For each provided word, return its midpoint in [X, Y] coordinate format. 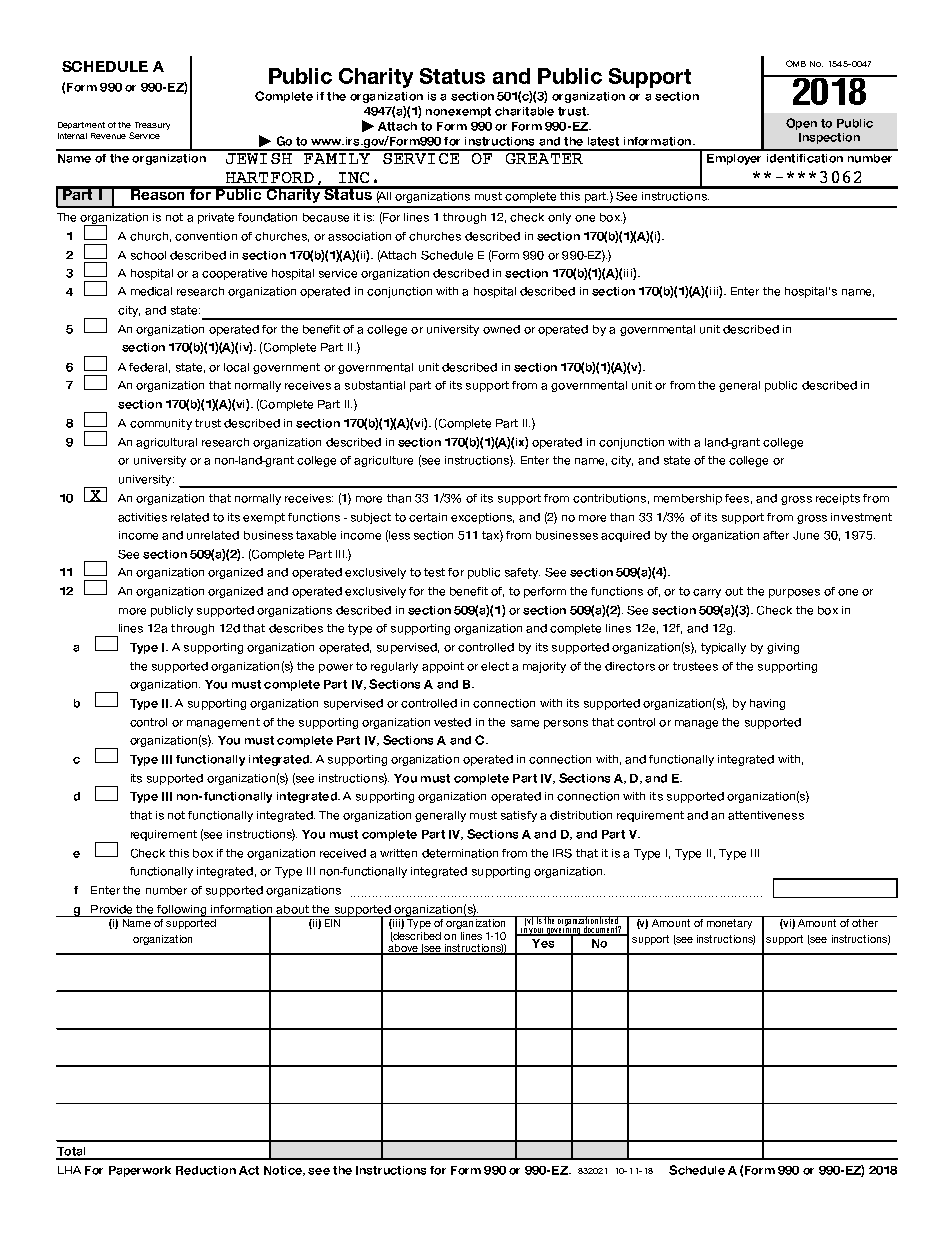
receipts [838, 499]
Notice [284, 1171]
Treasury [152, 126]
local [236, 367]
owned [501, 329]
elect [495, 666]
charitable [524, 111]
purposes [794, 593]
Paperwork [140, 1171]
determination [460, 853]
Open [801, 124]
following [182, 911]
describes [296, 628]
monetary [729, 924]
